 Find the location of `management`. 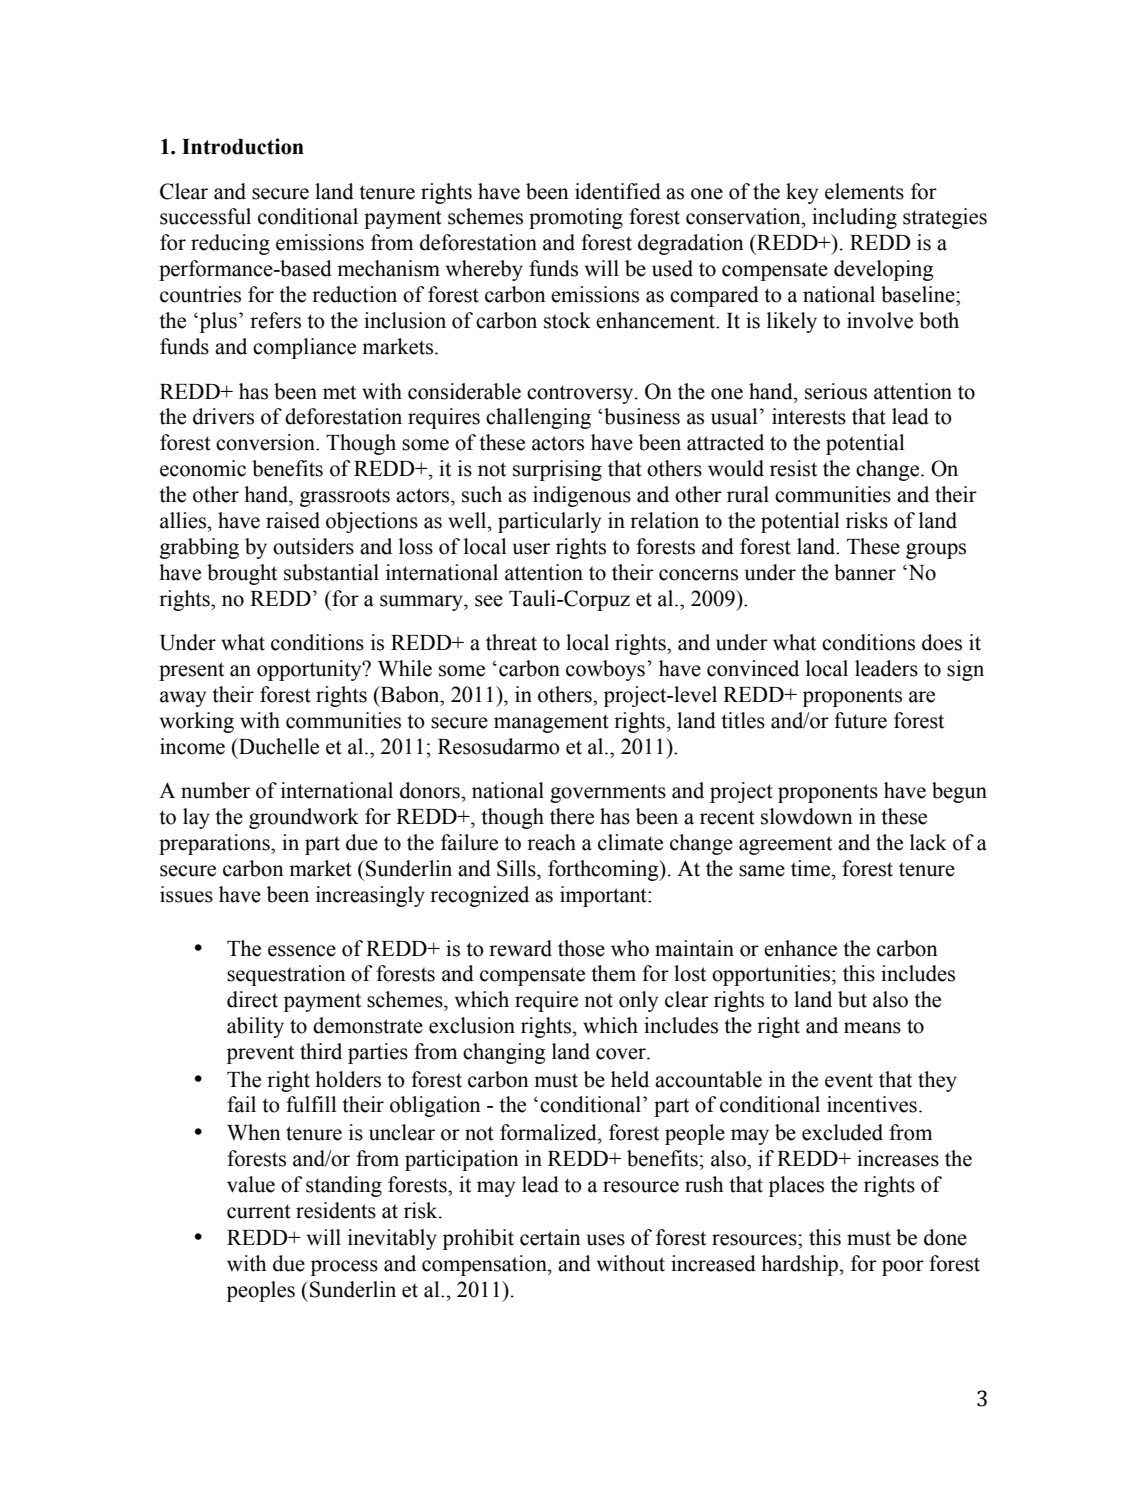

management is located at coordinates (551, 723).
